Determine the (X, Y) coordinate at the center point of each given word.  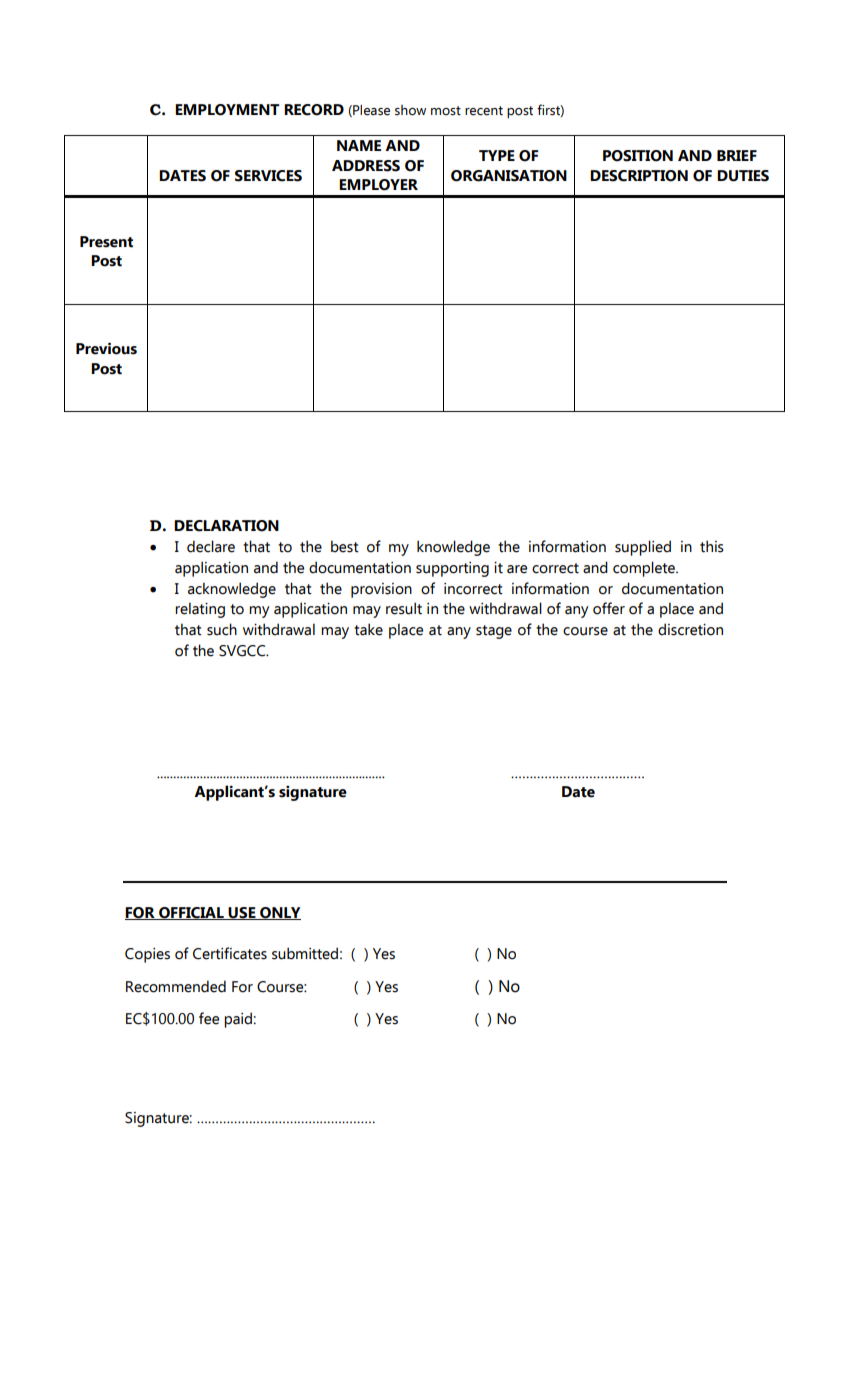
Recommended (176, 986)
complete (645, 569)
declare (211, 546)
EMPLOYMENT (227, 110)
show (410, 110)
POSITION (638, 156)
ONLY (279, 913)
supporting (452, 569)
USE (242, 913)
